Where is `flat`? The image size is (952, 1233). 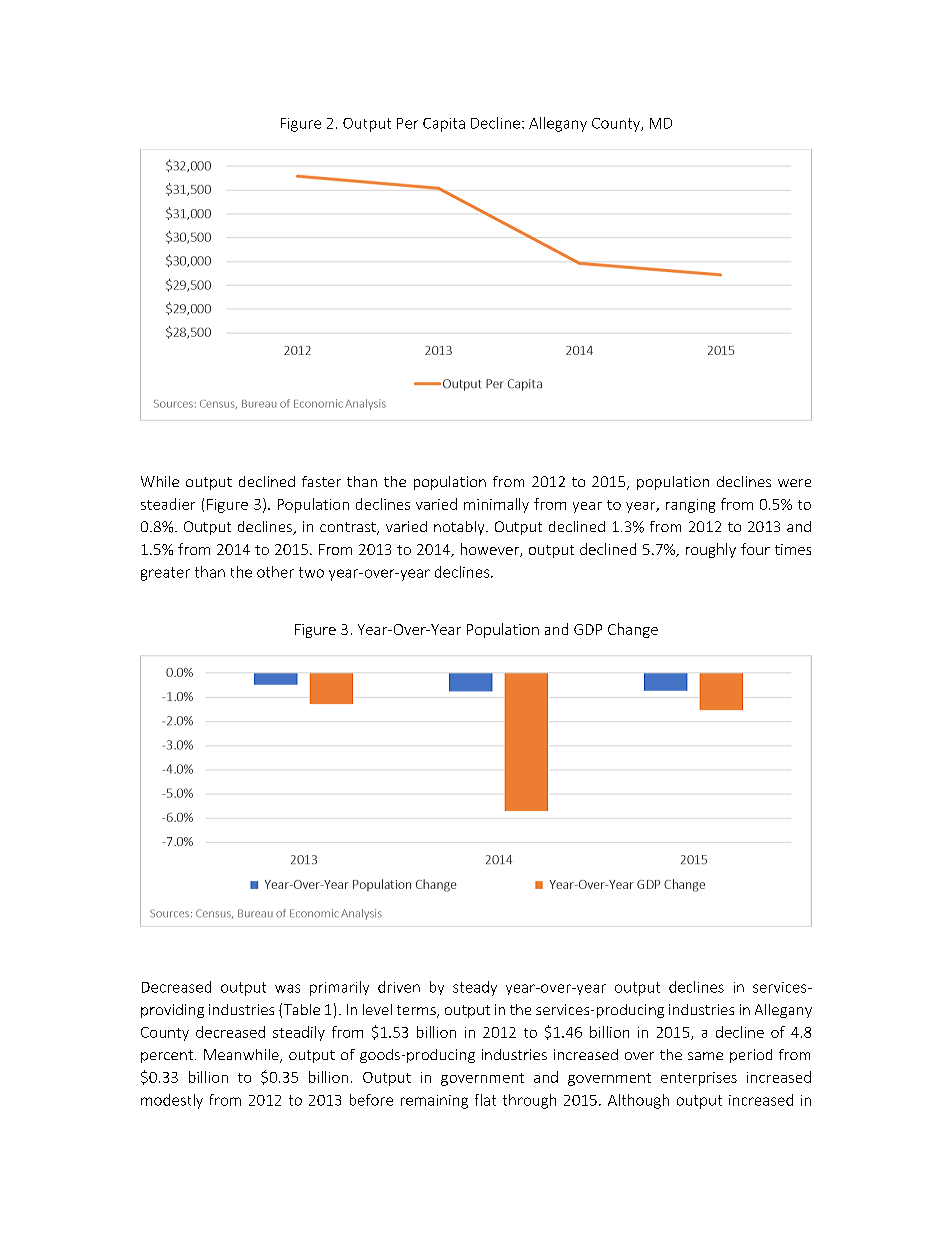
flat is located at coordinates (485, 1100).
